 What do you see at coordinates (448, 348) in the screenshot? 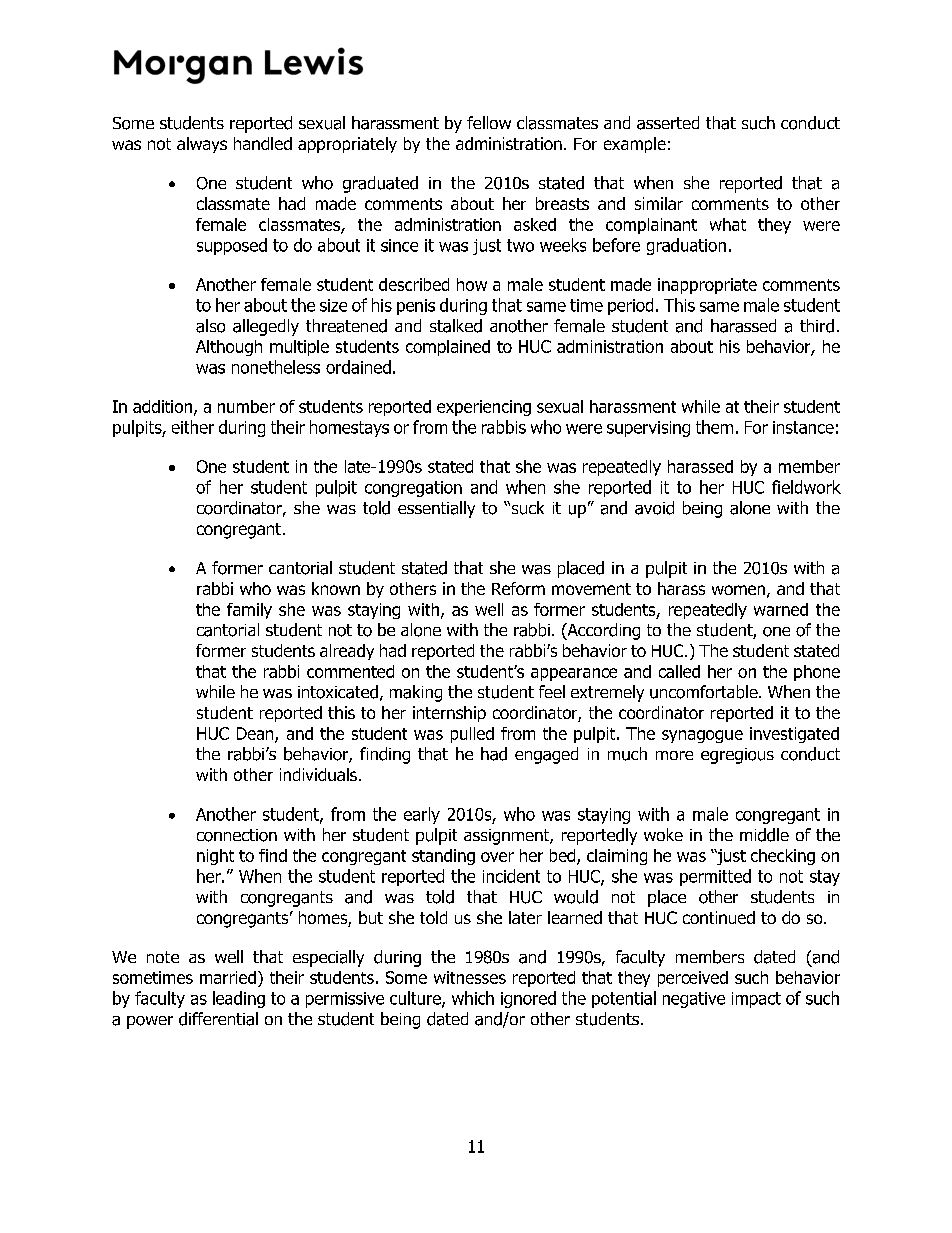
I see `complained` at bounding box center [448, 348].
